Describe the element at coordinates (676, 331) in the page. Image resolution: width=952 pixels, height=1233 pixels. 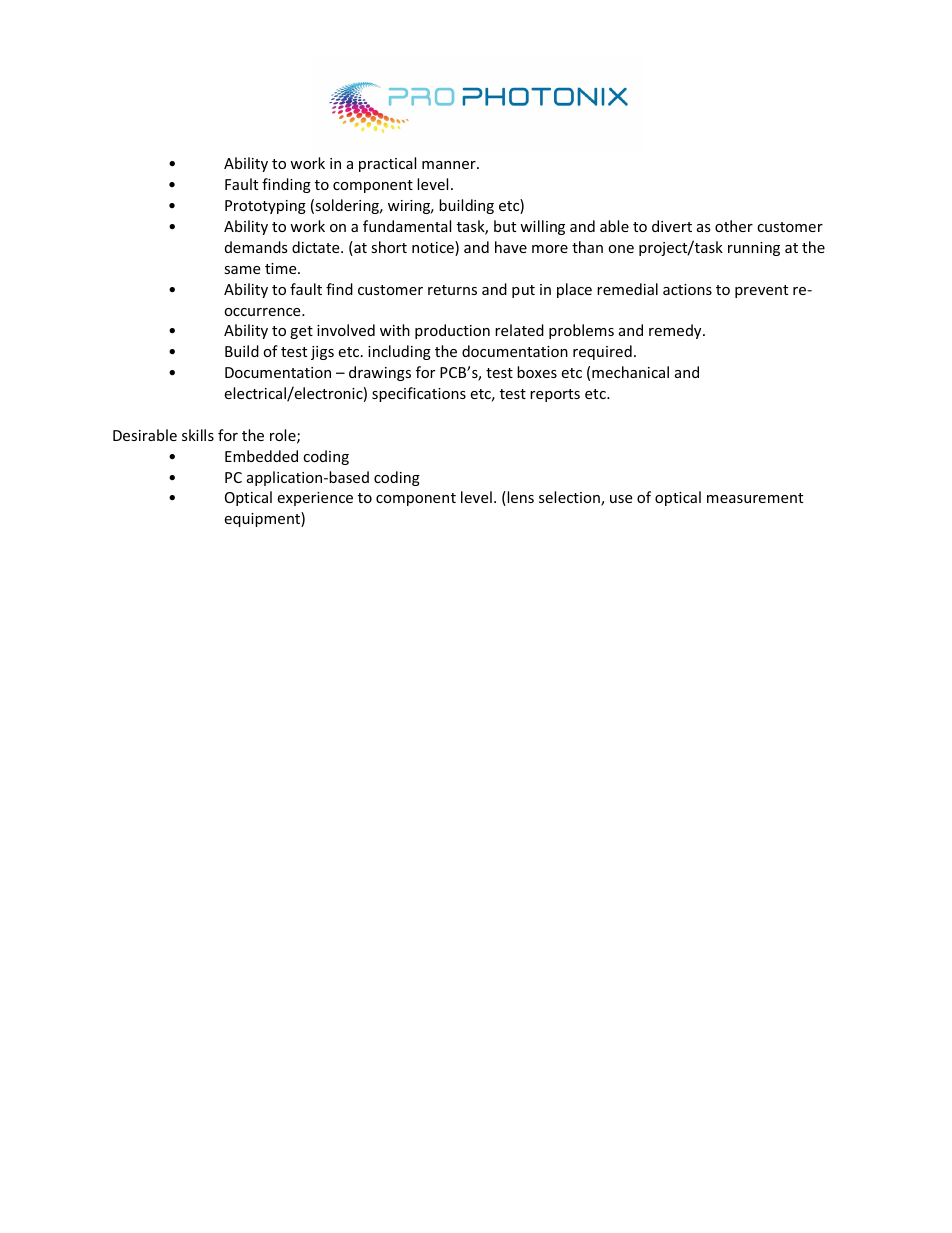
I see `remedy` at that location.
